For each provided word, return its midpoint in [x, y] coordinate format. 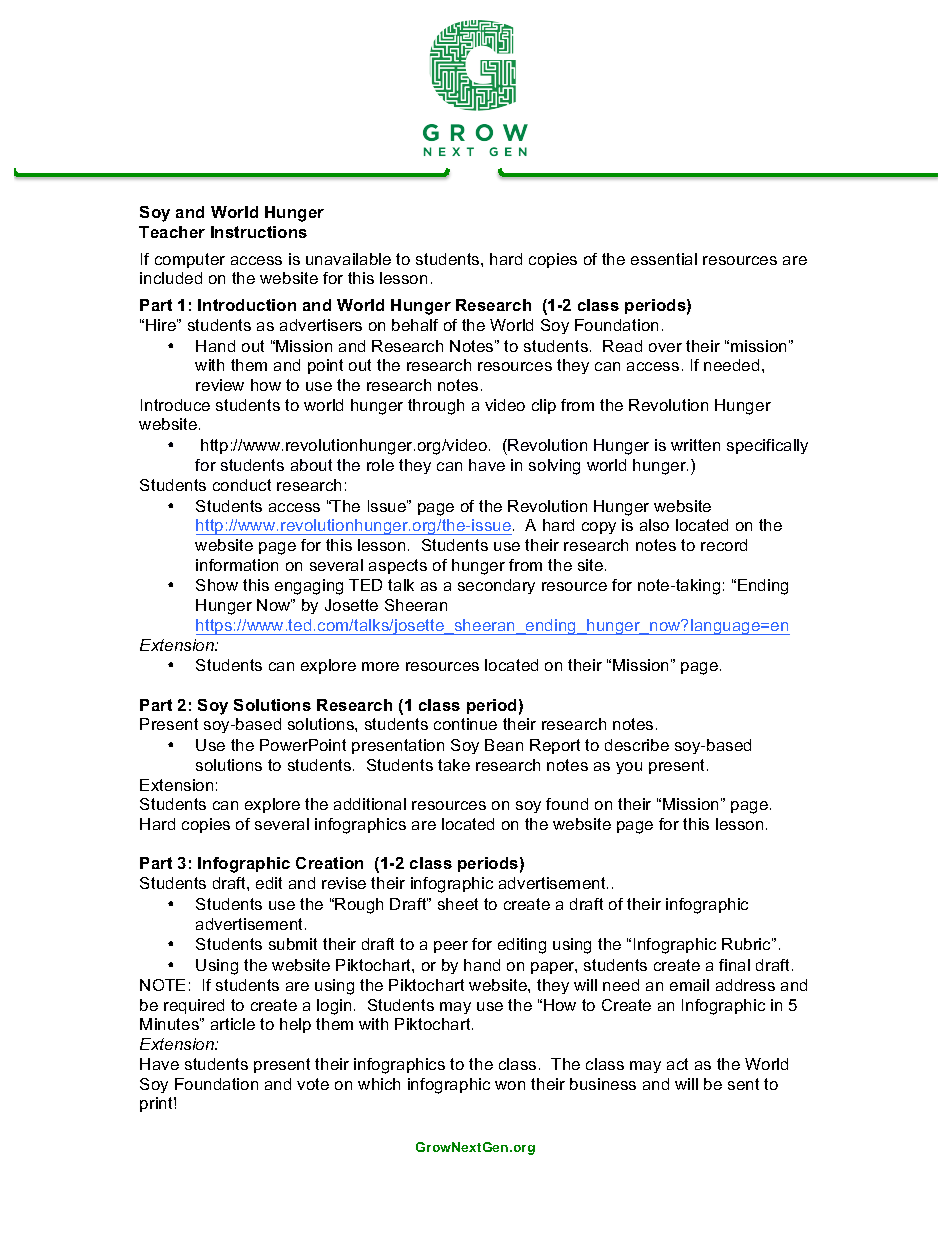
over [665, 347]
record [724, 545]
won [510, 1085]
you [629, 768]
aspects [398, 566]
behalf [415, 325]
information [237, 565]
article [233, 1024]
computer [190, 260]
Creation [329, 863]
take [454, 765]
